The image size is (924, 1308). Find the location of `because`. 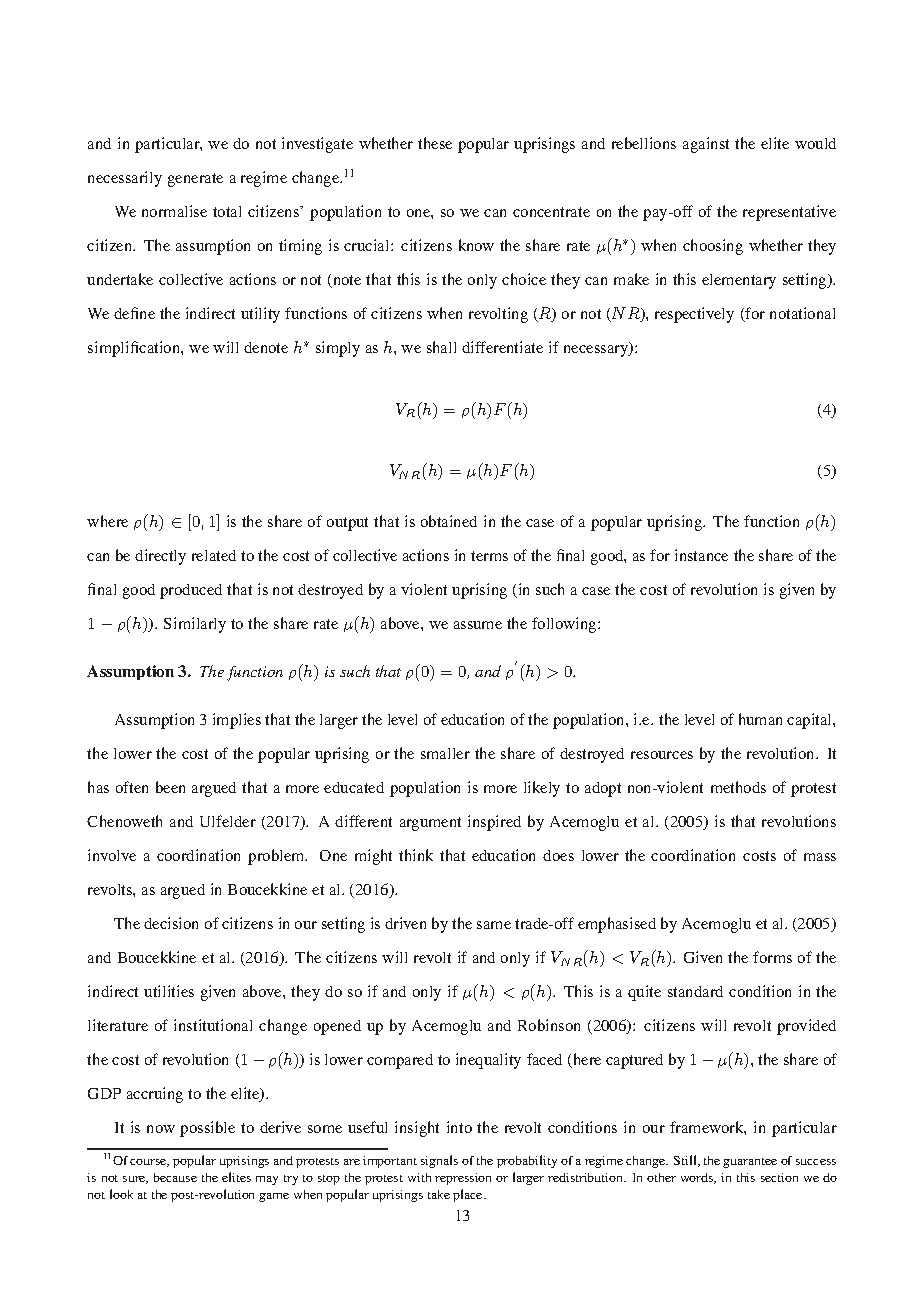

because is located at coordinates (175, 1177).
